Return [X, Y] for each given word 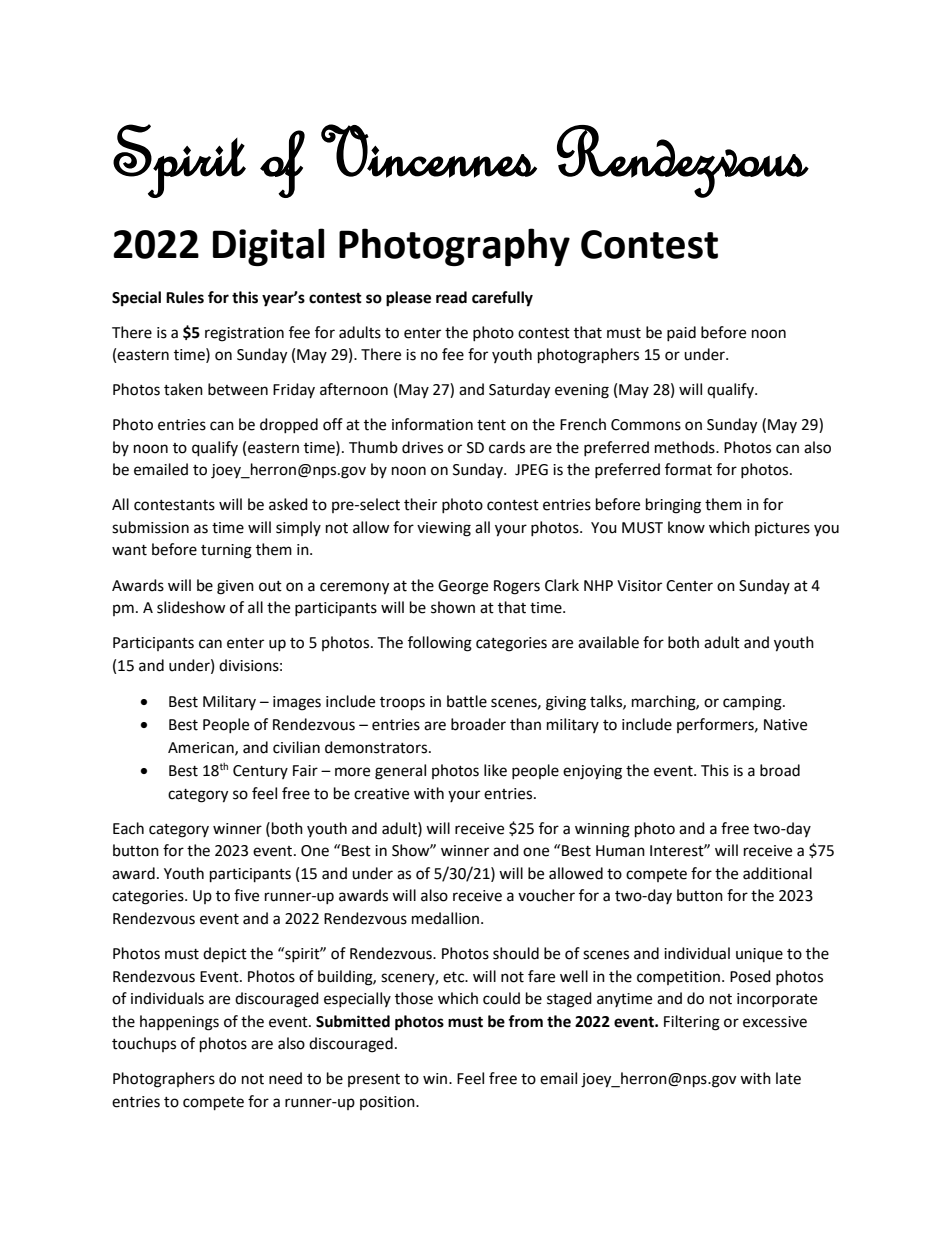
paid [681, 333]
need [285, 1078]
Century [260, 772]
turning [226, 551]
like [495, 770]
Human [620, 851]
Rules [185, 297]
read [451, 297]
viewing [444, 529]
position [388, 1103]
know [686, 527]
